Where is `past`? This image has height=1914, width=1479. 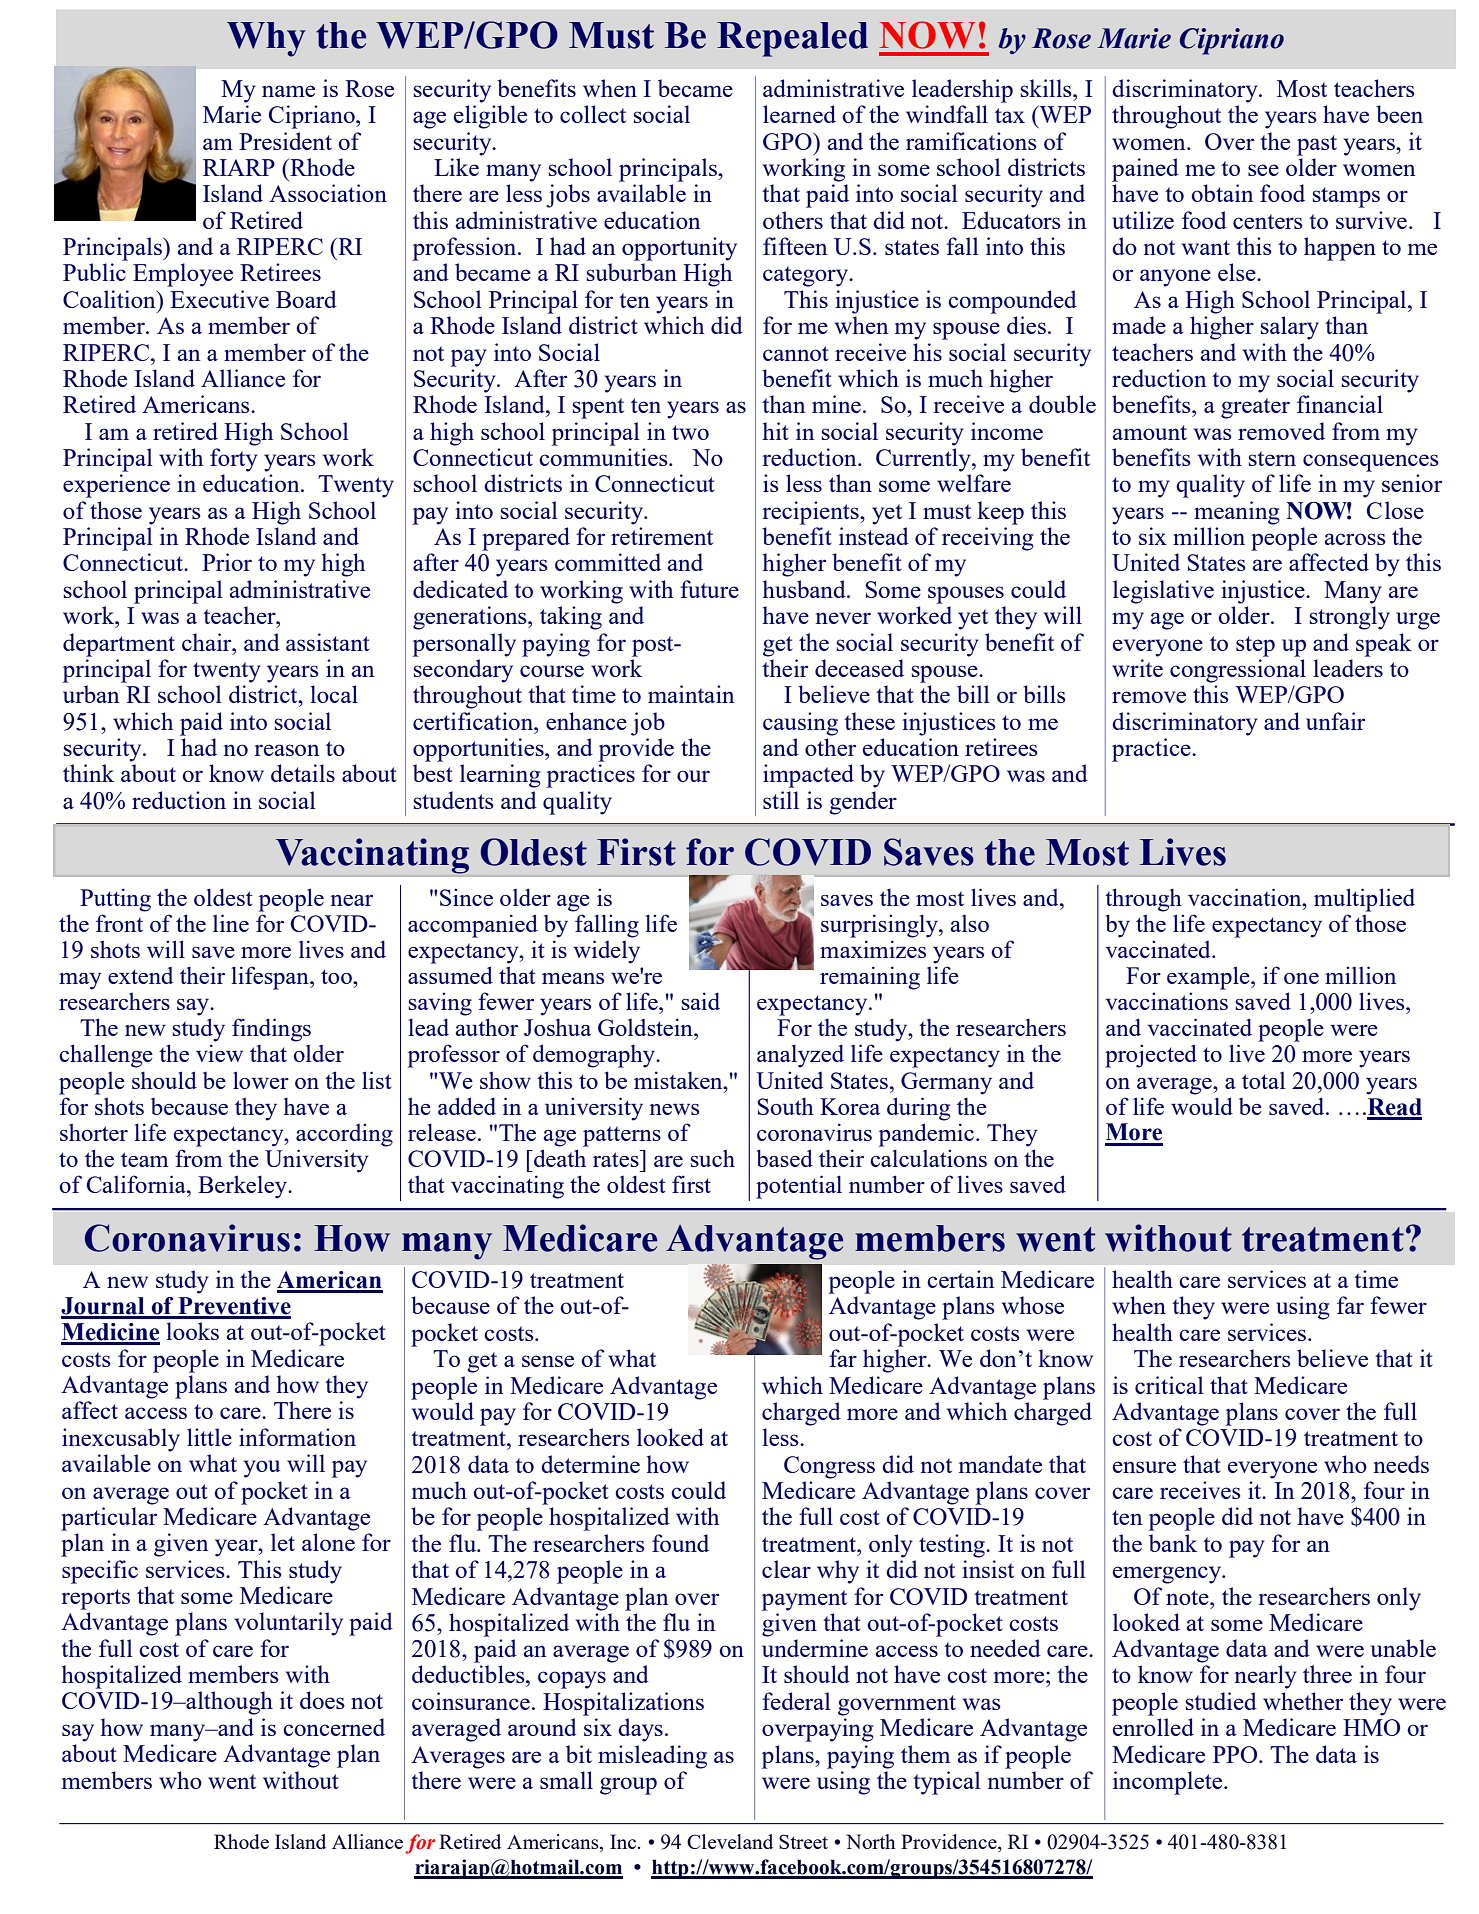 past is located at coordinates (1317, 145).
